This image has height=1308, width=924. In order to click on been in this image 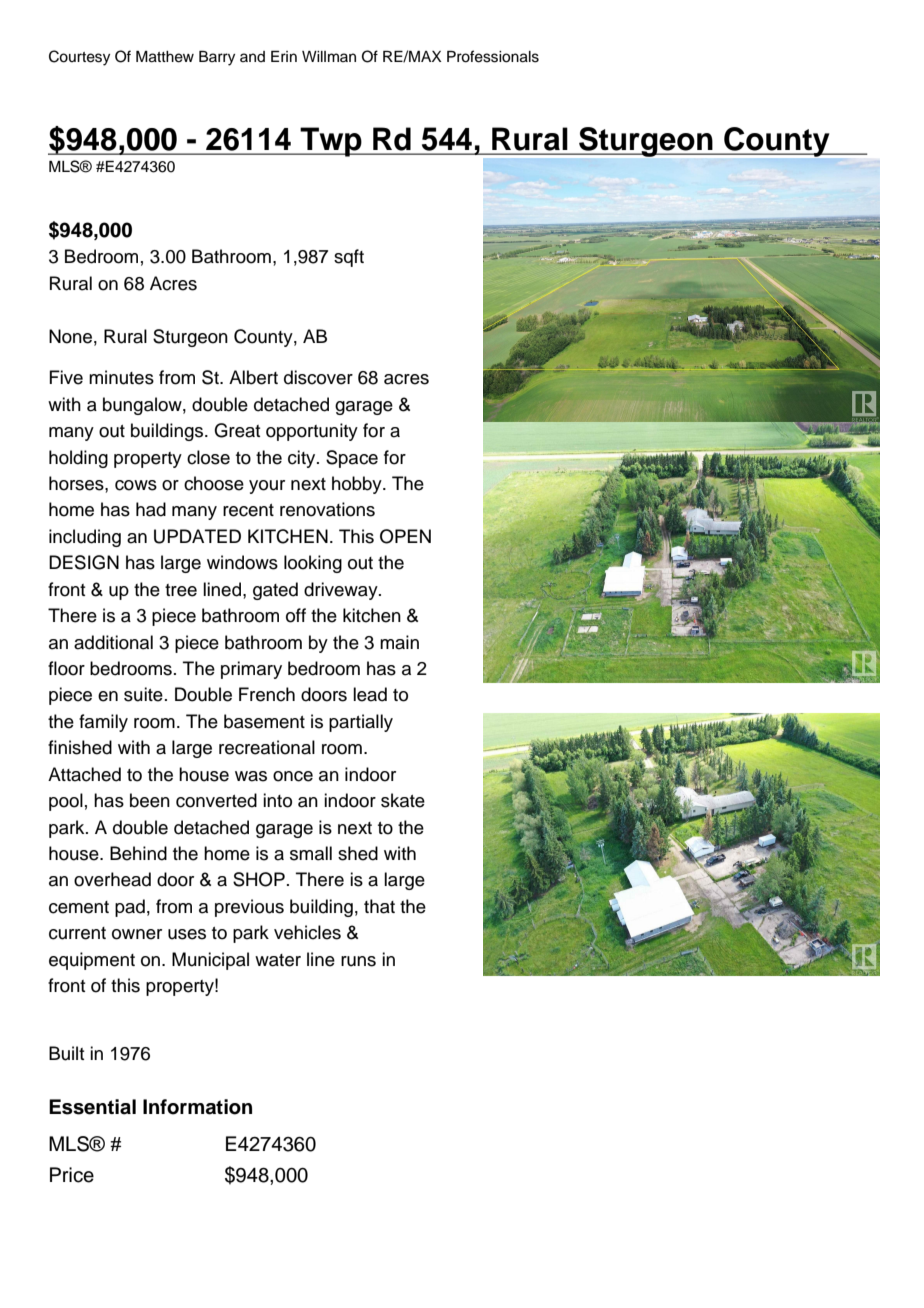, I will do `click(150, 800)`.
